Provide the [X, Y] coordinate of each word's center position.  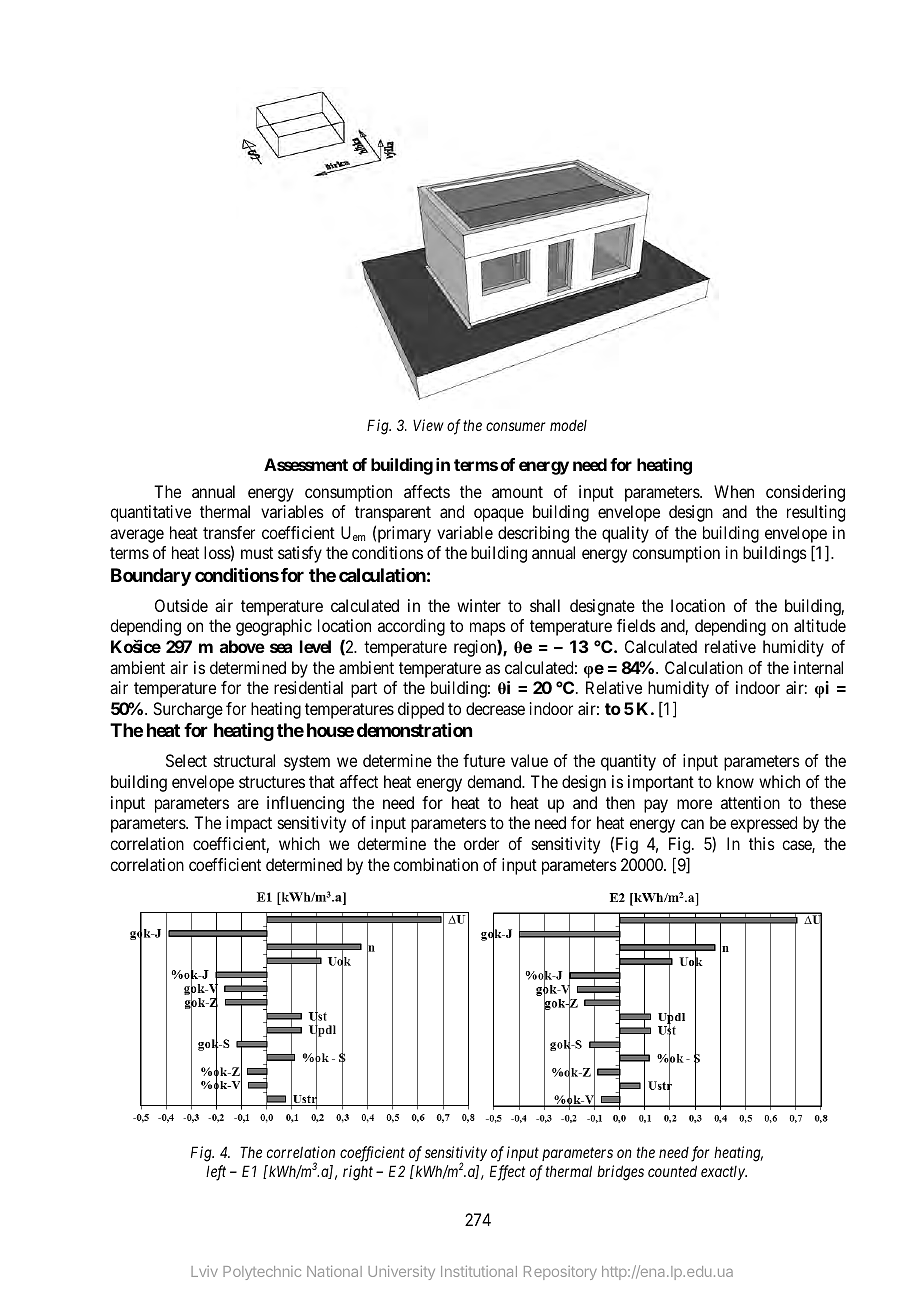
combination [435, 864]
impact [249, 824]
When [734, 491]
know [735, 781]
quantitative [150, 513]
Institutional [479, 1271]
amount [517, 492]
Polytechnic [262, 1273]
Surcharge [188, 710]
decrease [495, 708]
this [762, 843]
